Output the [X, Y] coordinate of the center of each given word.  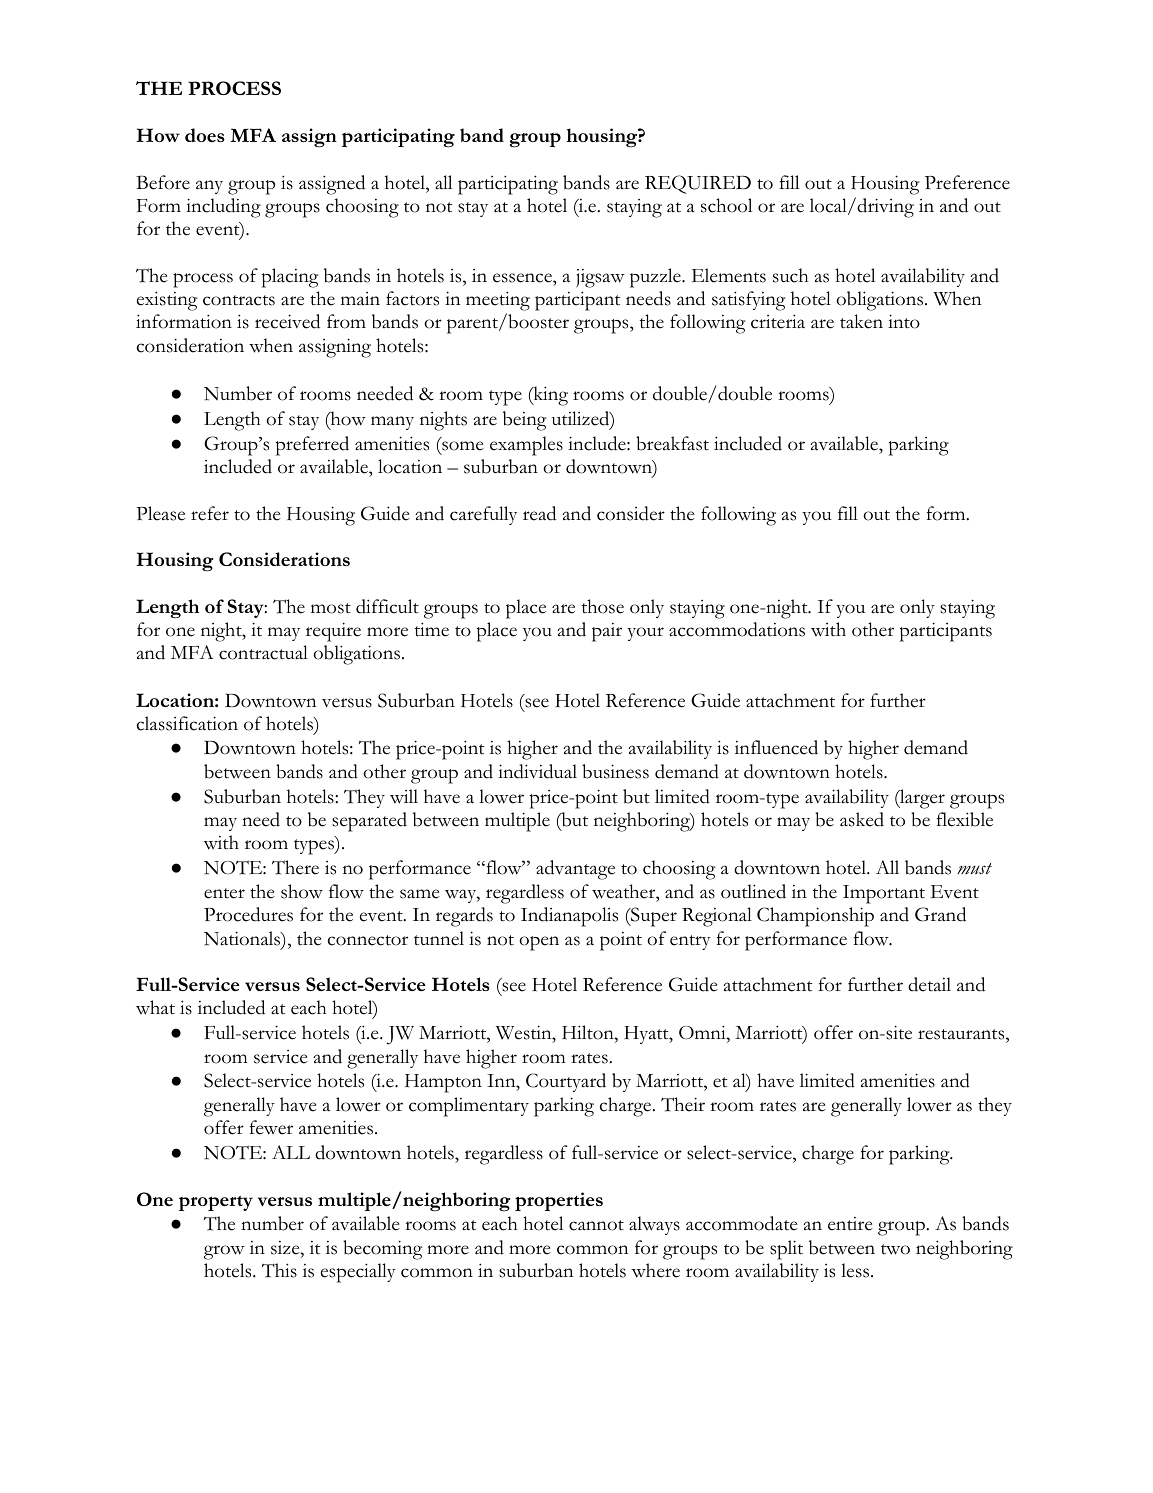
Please [160, 513]
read [539, 513]
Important [884, 894]
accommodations [737, 629]
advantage [575, 870]
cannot [596, 1225]
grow [224, 1252]
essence [523, 278]
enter [224, 893]
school [726, 205]
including [223, 208]
